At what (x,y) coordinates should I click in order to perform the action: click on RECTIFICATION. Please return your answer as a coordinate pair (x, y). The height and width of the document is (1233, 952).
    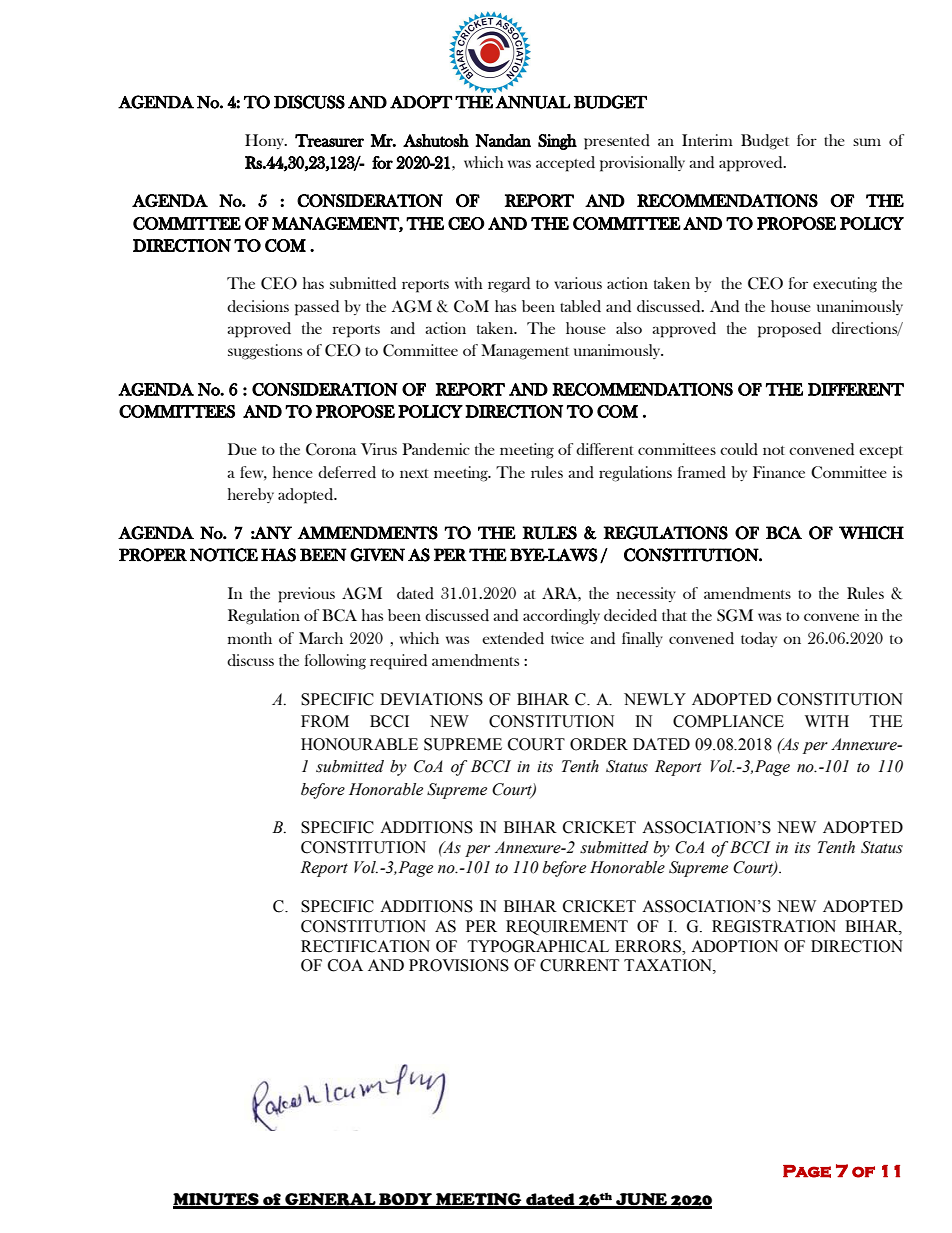
    Looking at the image, I should click on (365, 946).
